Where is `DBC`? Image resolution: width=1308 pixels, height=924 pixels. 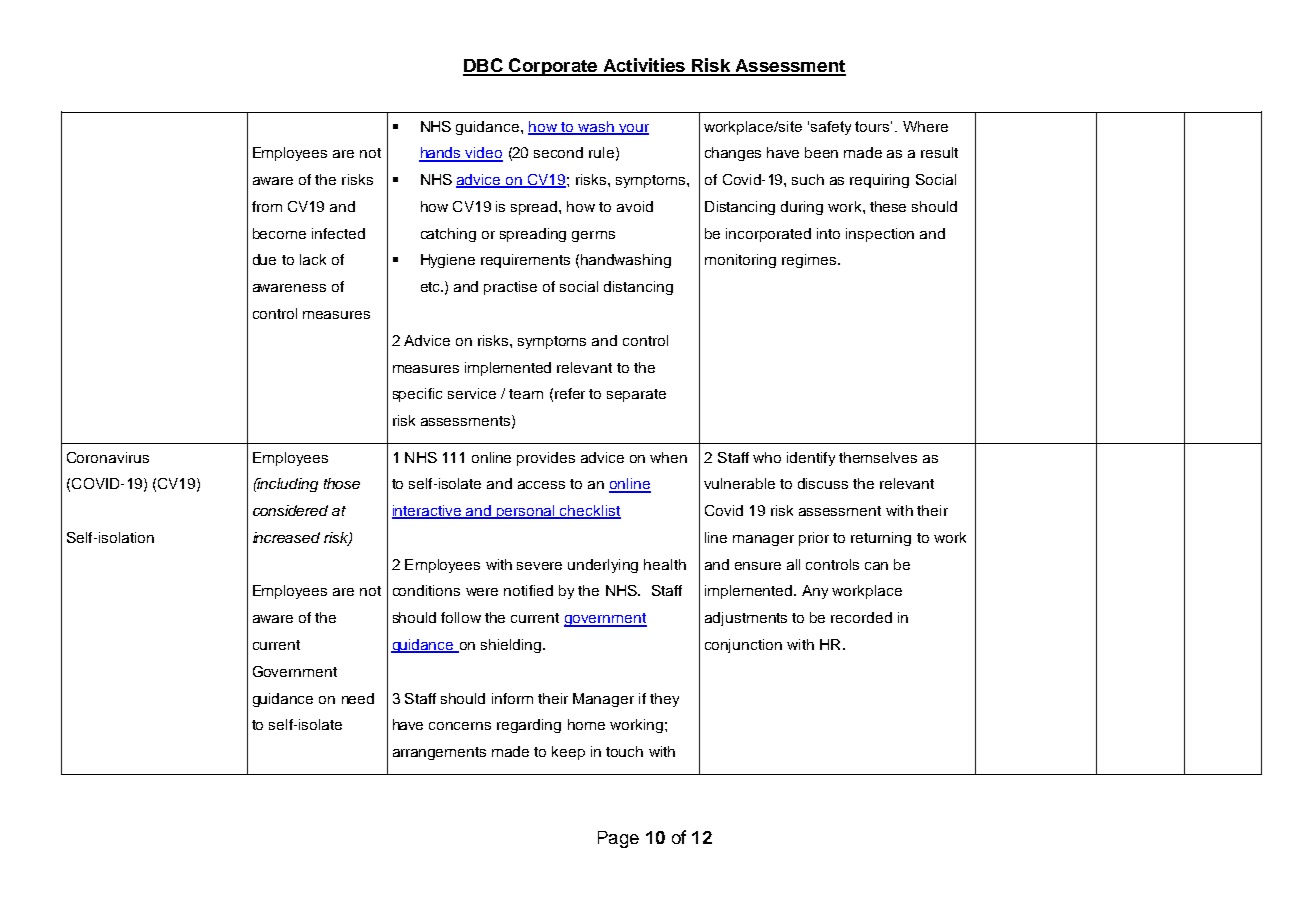
DBC is located at coordinates (484, 66).
